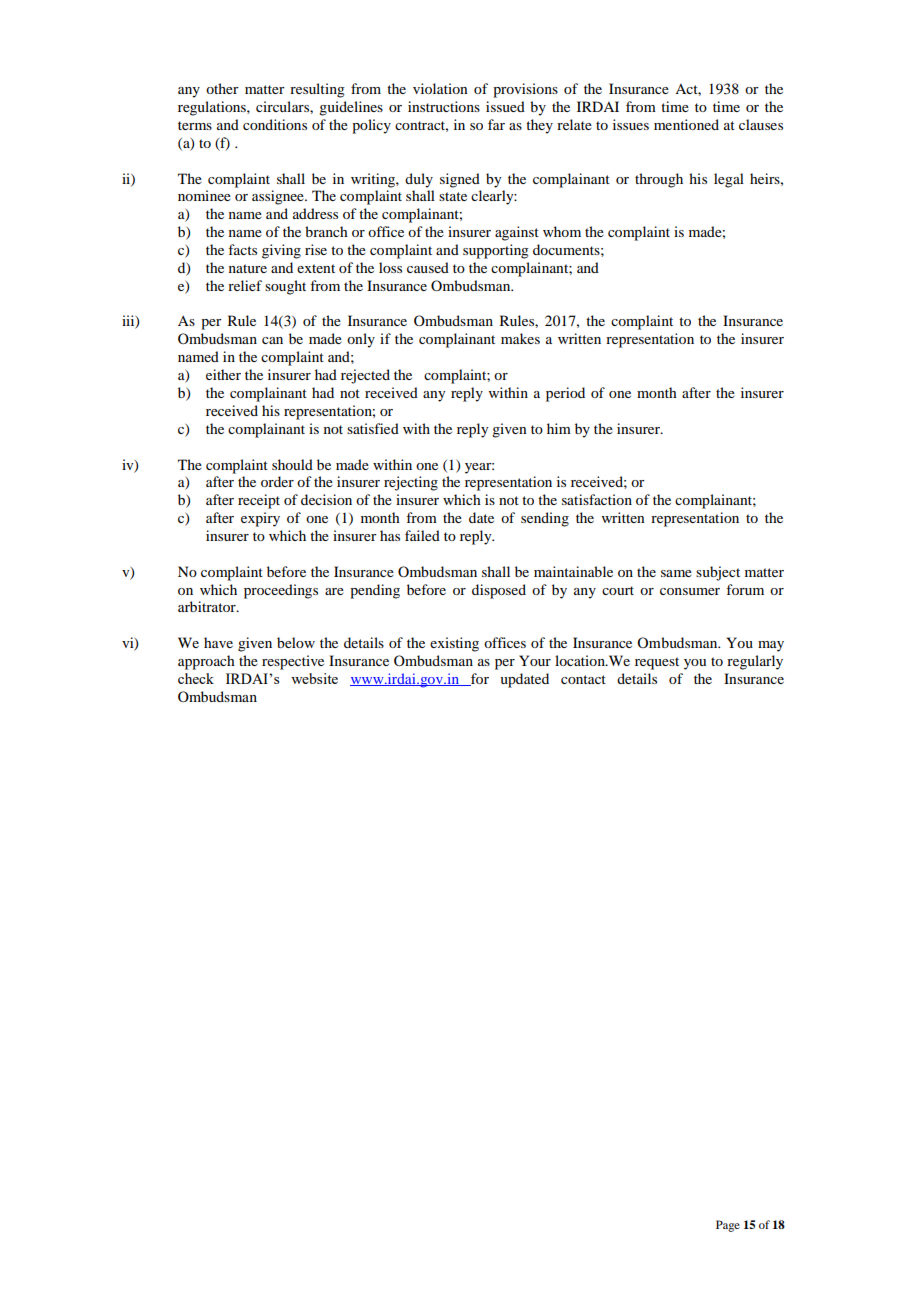  I want to click on respective, so click(293, 662).
